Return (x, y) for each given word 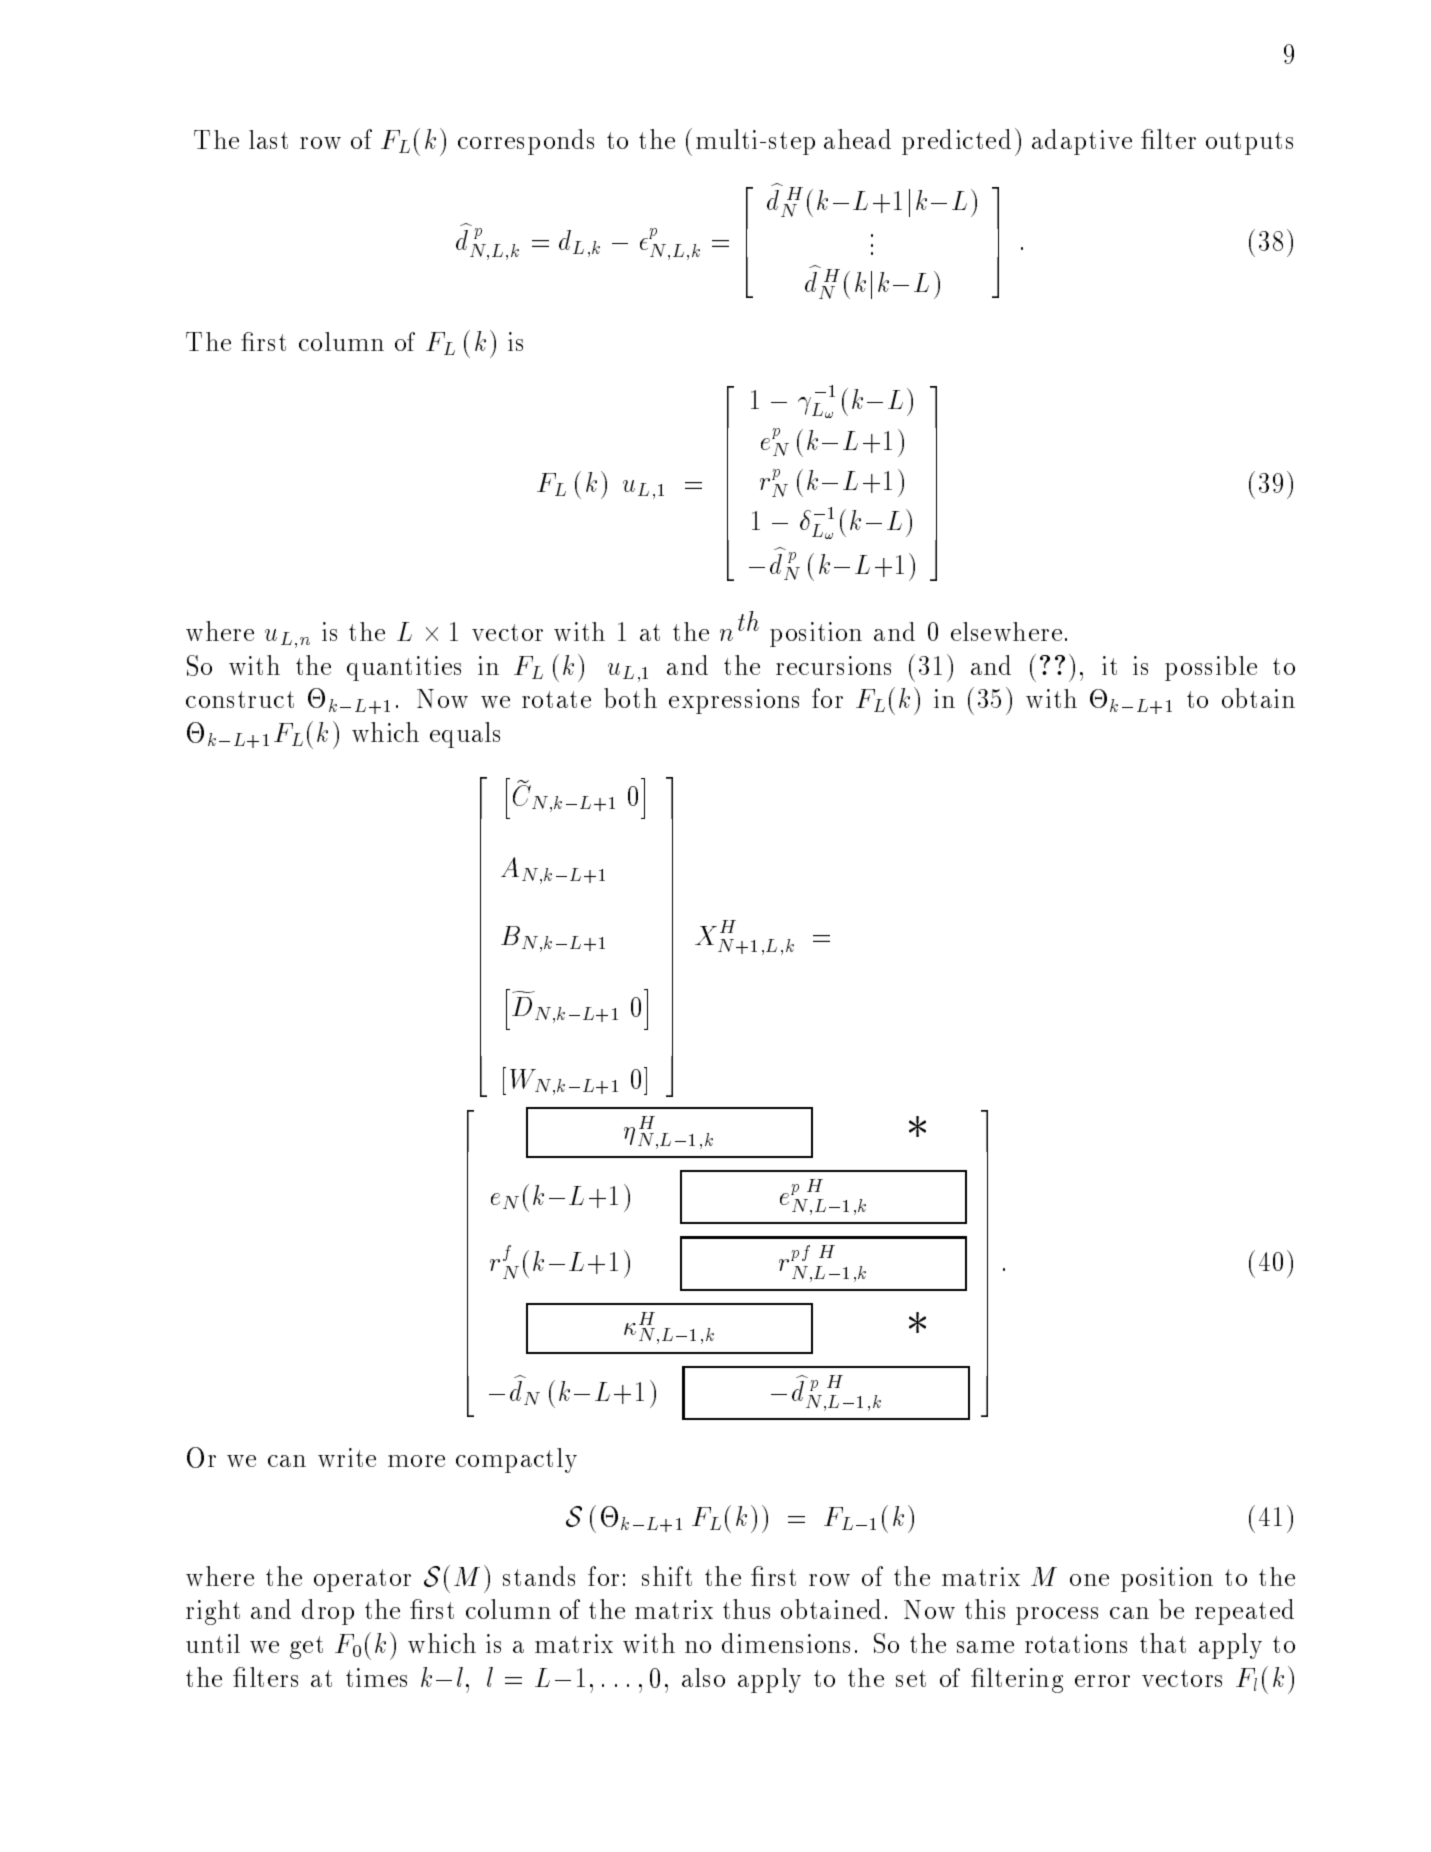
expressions (734, 701)
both (630, 698)
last (268, 139)
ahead (857, 139)
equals (465, 735)
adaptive (1082, 142)
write (347, 1457)
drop (328, 1612)
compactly (516, 1460)
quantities (404, 668)
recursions (833, 665)
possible (1211, 668)
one (1089, 1580)
